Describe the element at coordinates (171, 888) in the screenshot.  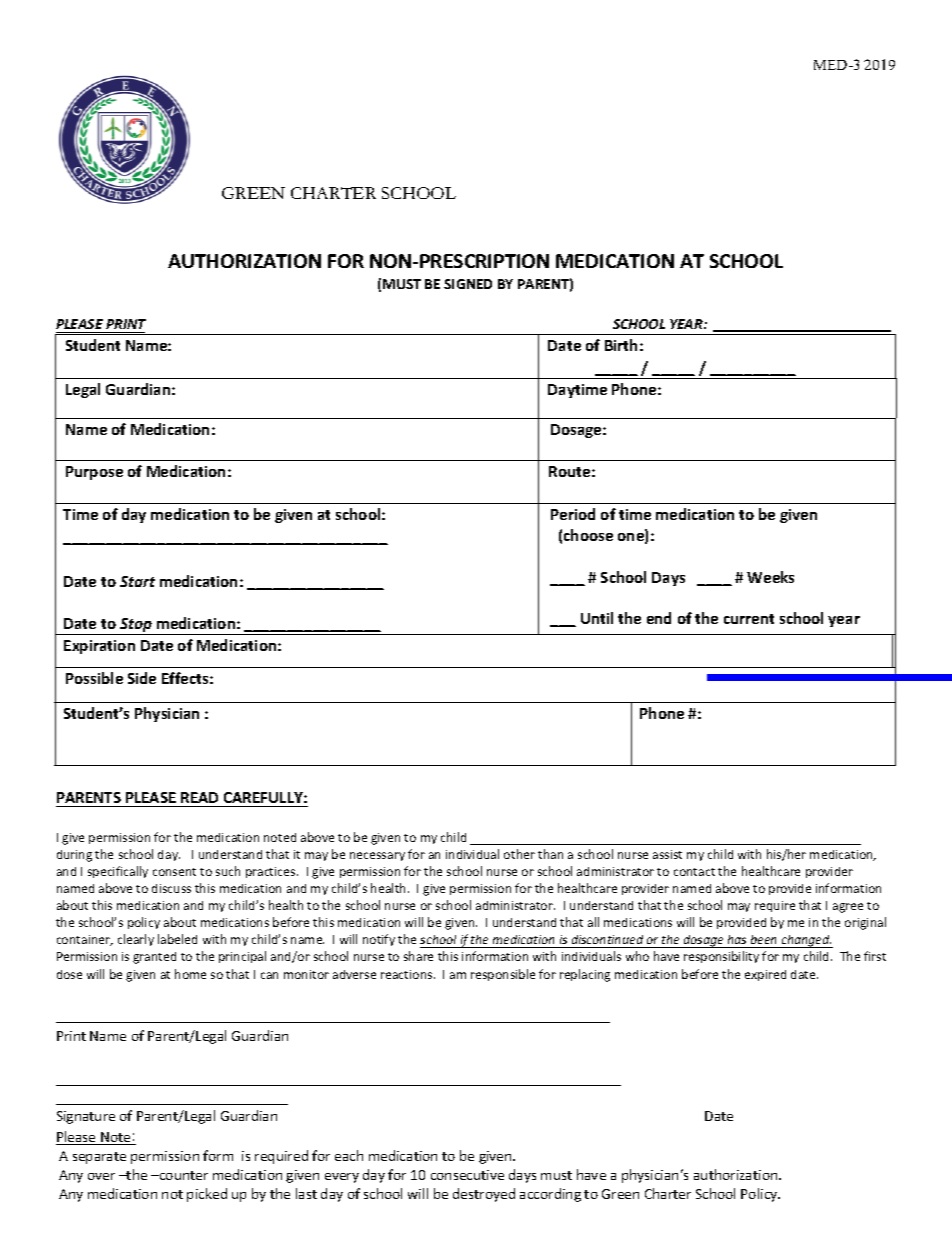
I see `discuss` at that location.
